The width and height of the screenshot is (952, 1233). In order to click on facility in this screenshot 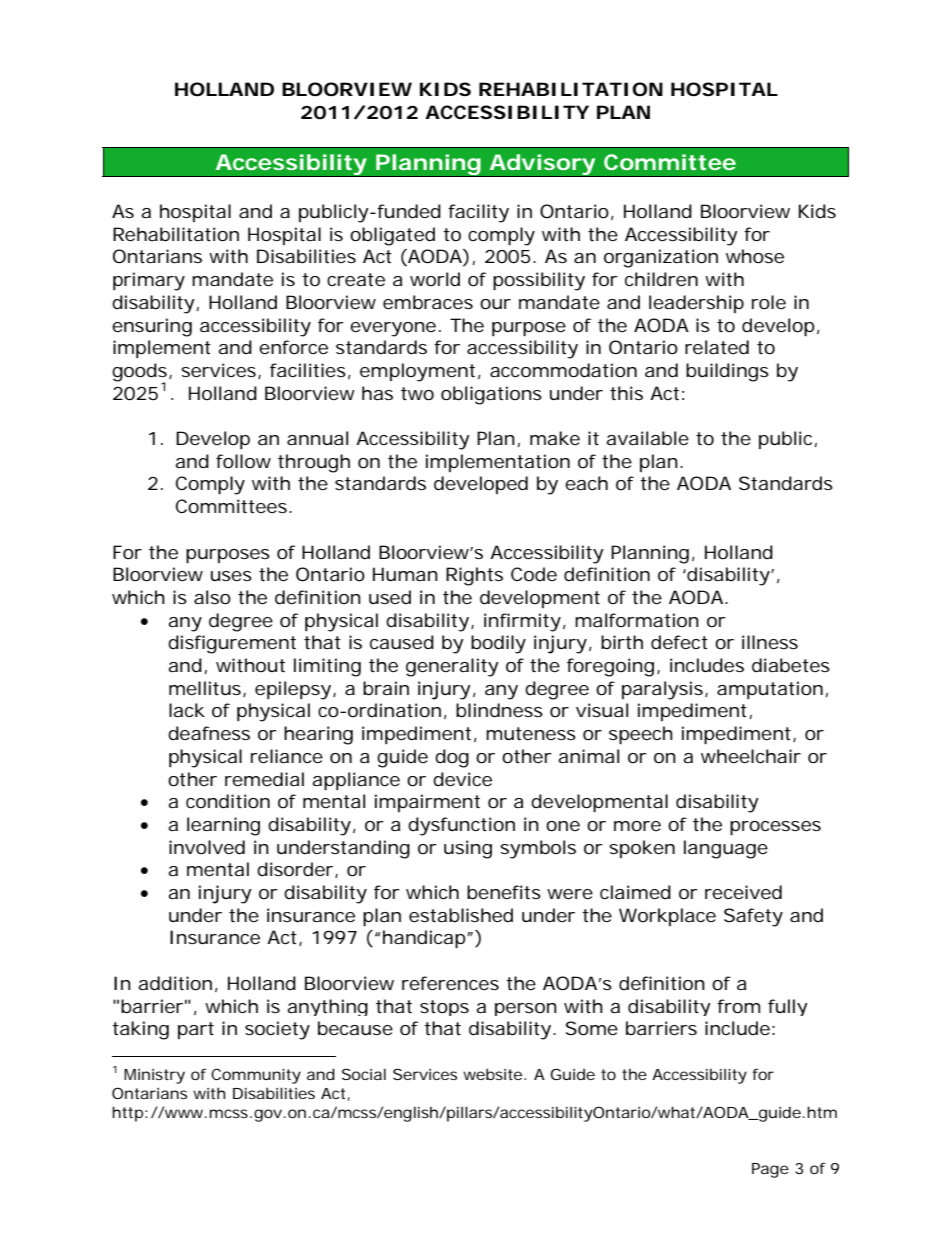, I will do `click(478, 213)`.
